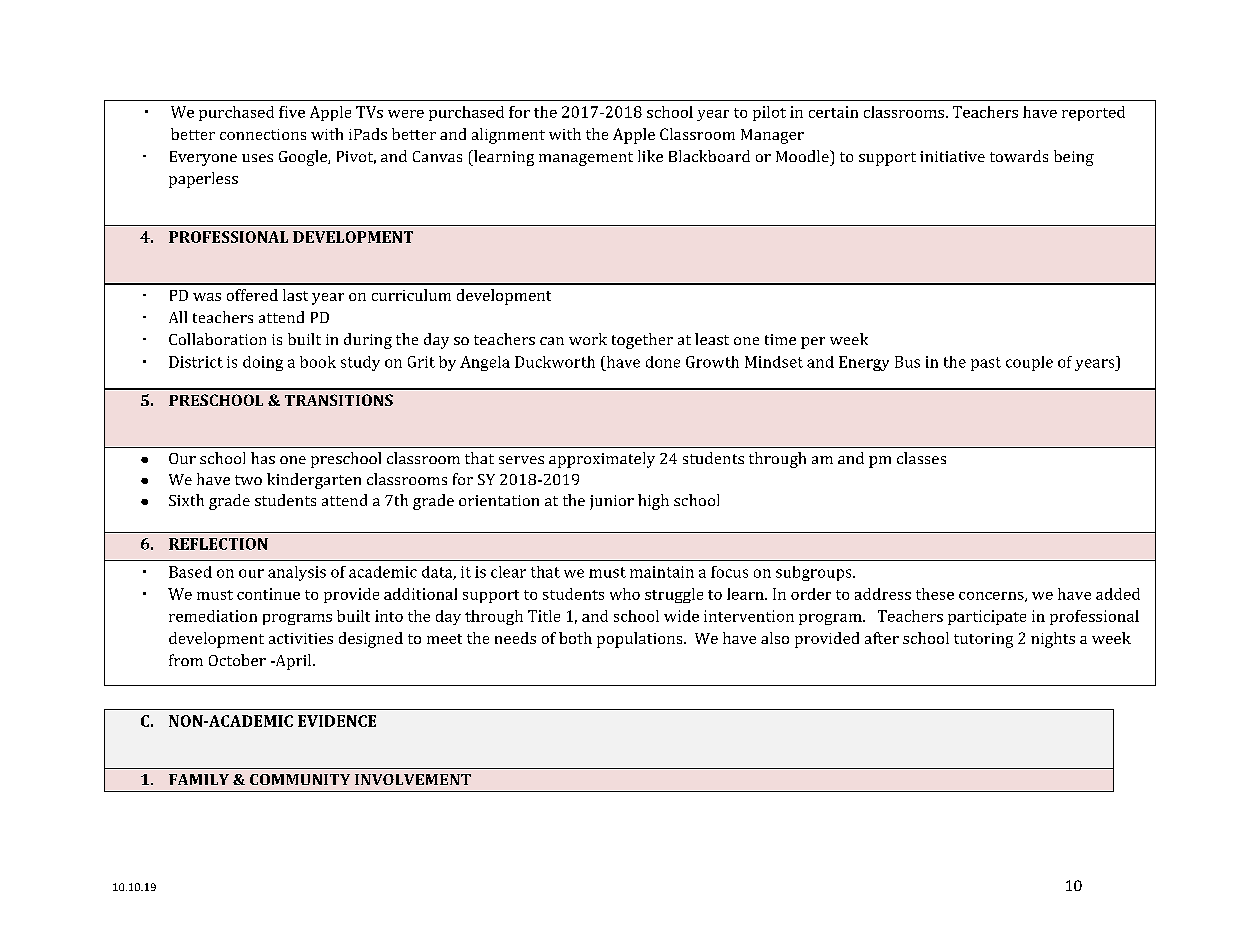 The image size is (1233, 952). What do you see at coordinates (650, 156) in the screenshot?
I see `like` at bounding box center [650, 156].
